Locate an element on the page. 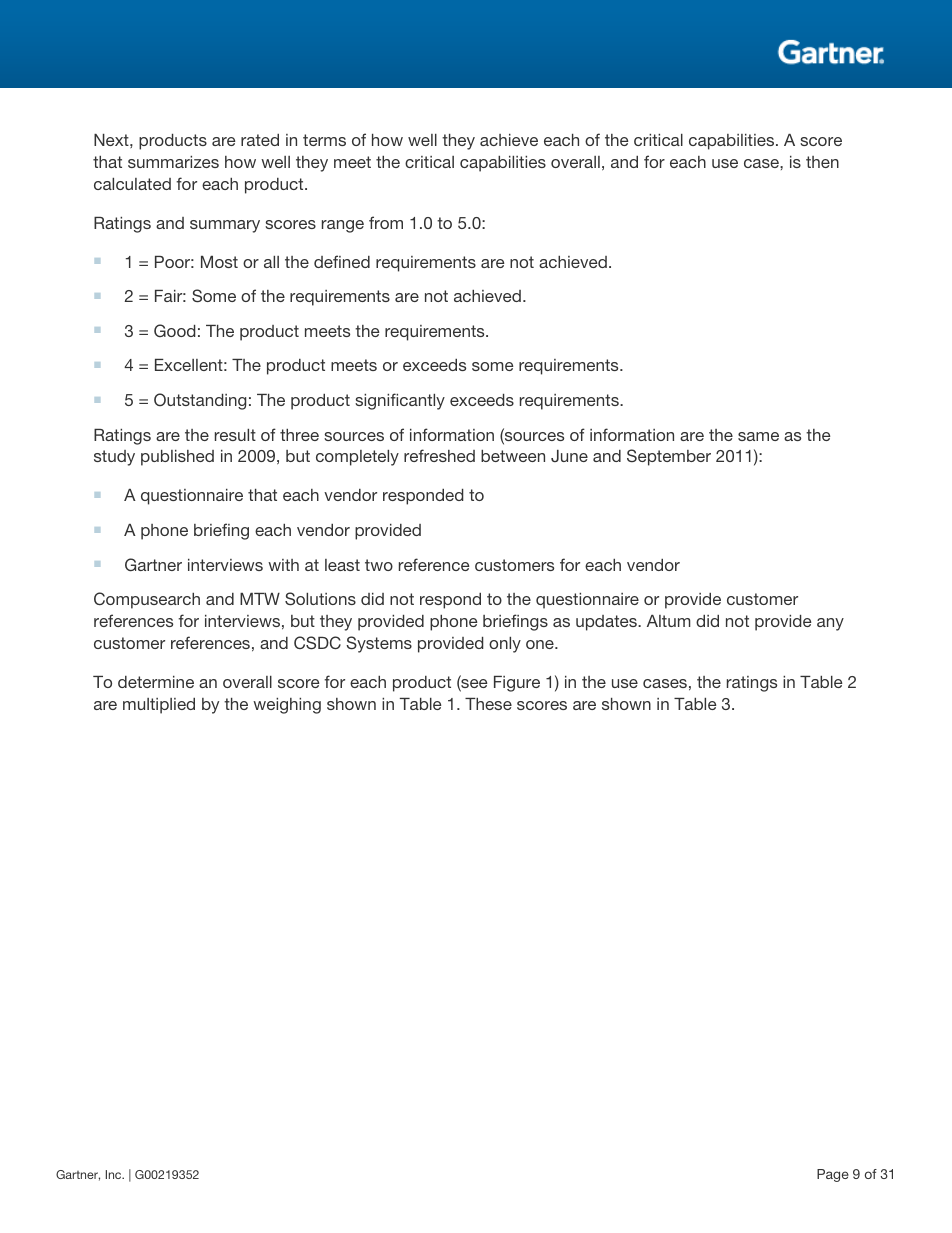 This page has height=1233, width=952. refreshed is located at coordinates (439, 455).
